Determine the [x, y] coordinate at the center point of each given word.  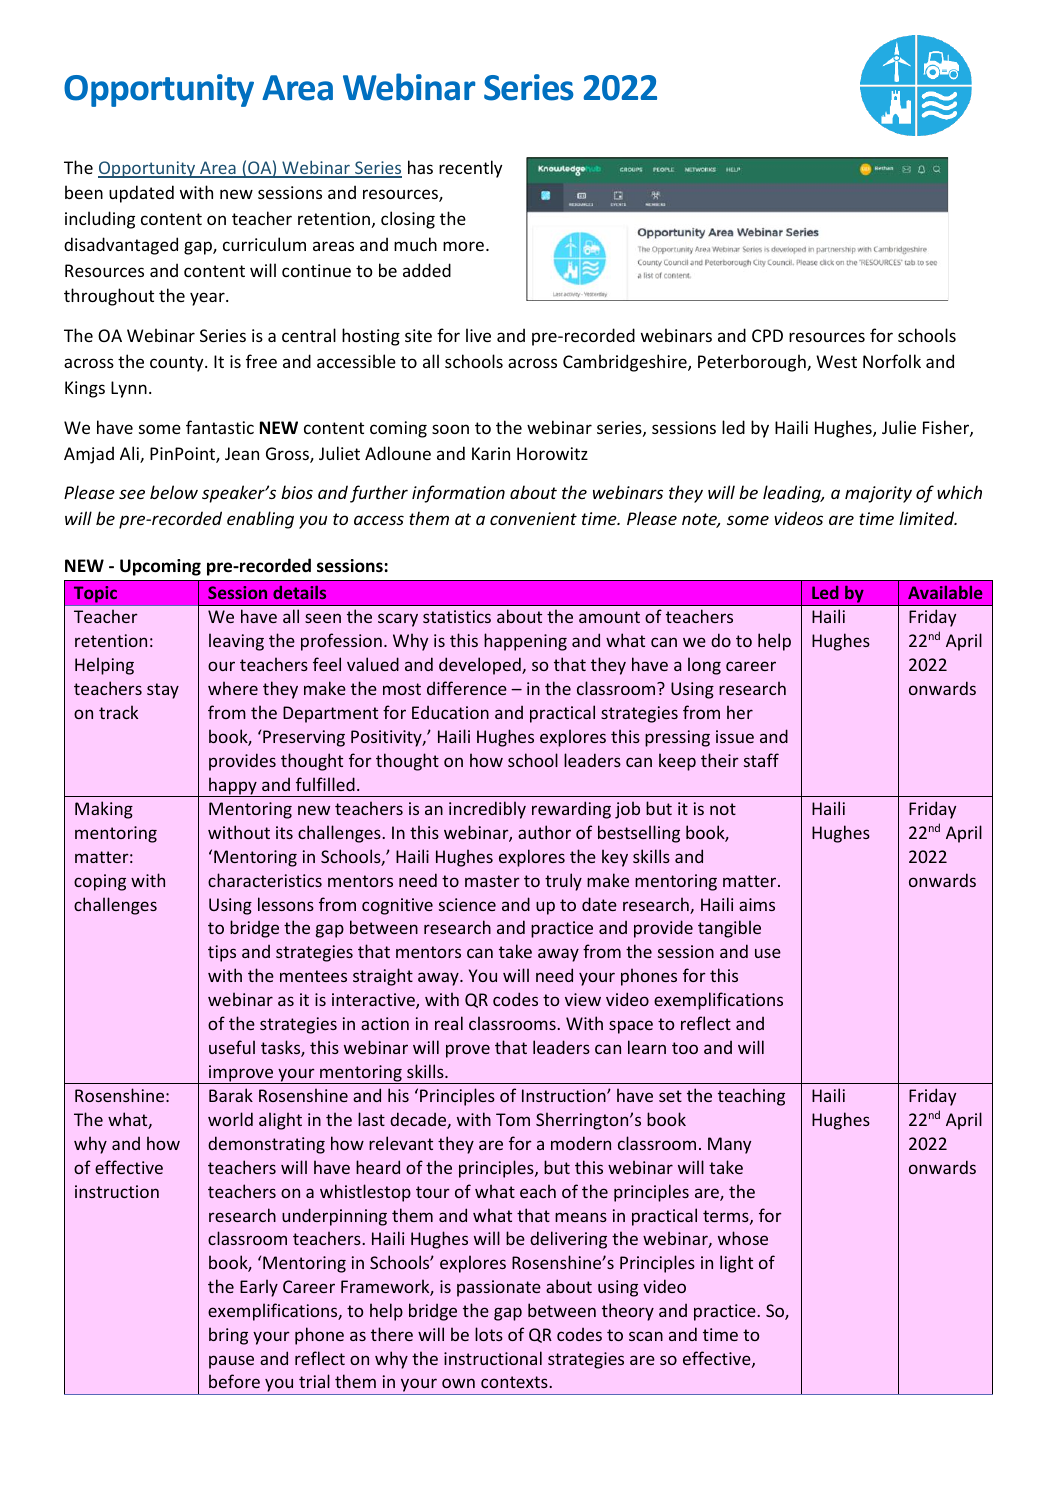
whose [743, 1238]
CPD [767, 335]
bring [228, 1336]
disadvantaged [121, 246]
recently [470, 169]
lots [489, 1334]
